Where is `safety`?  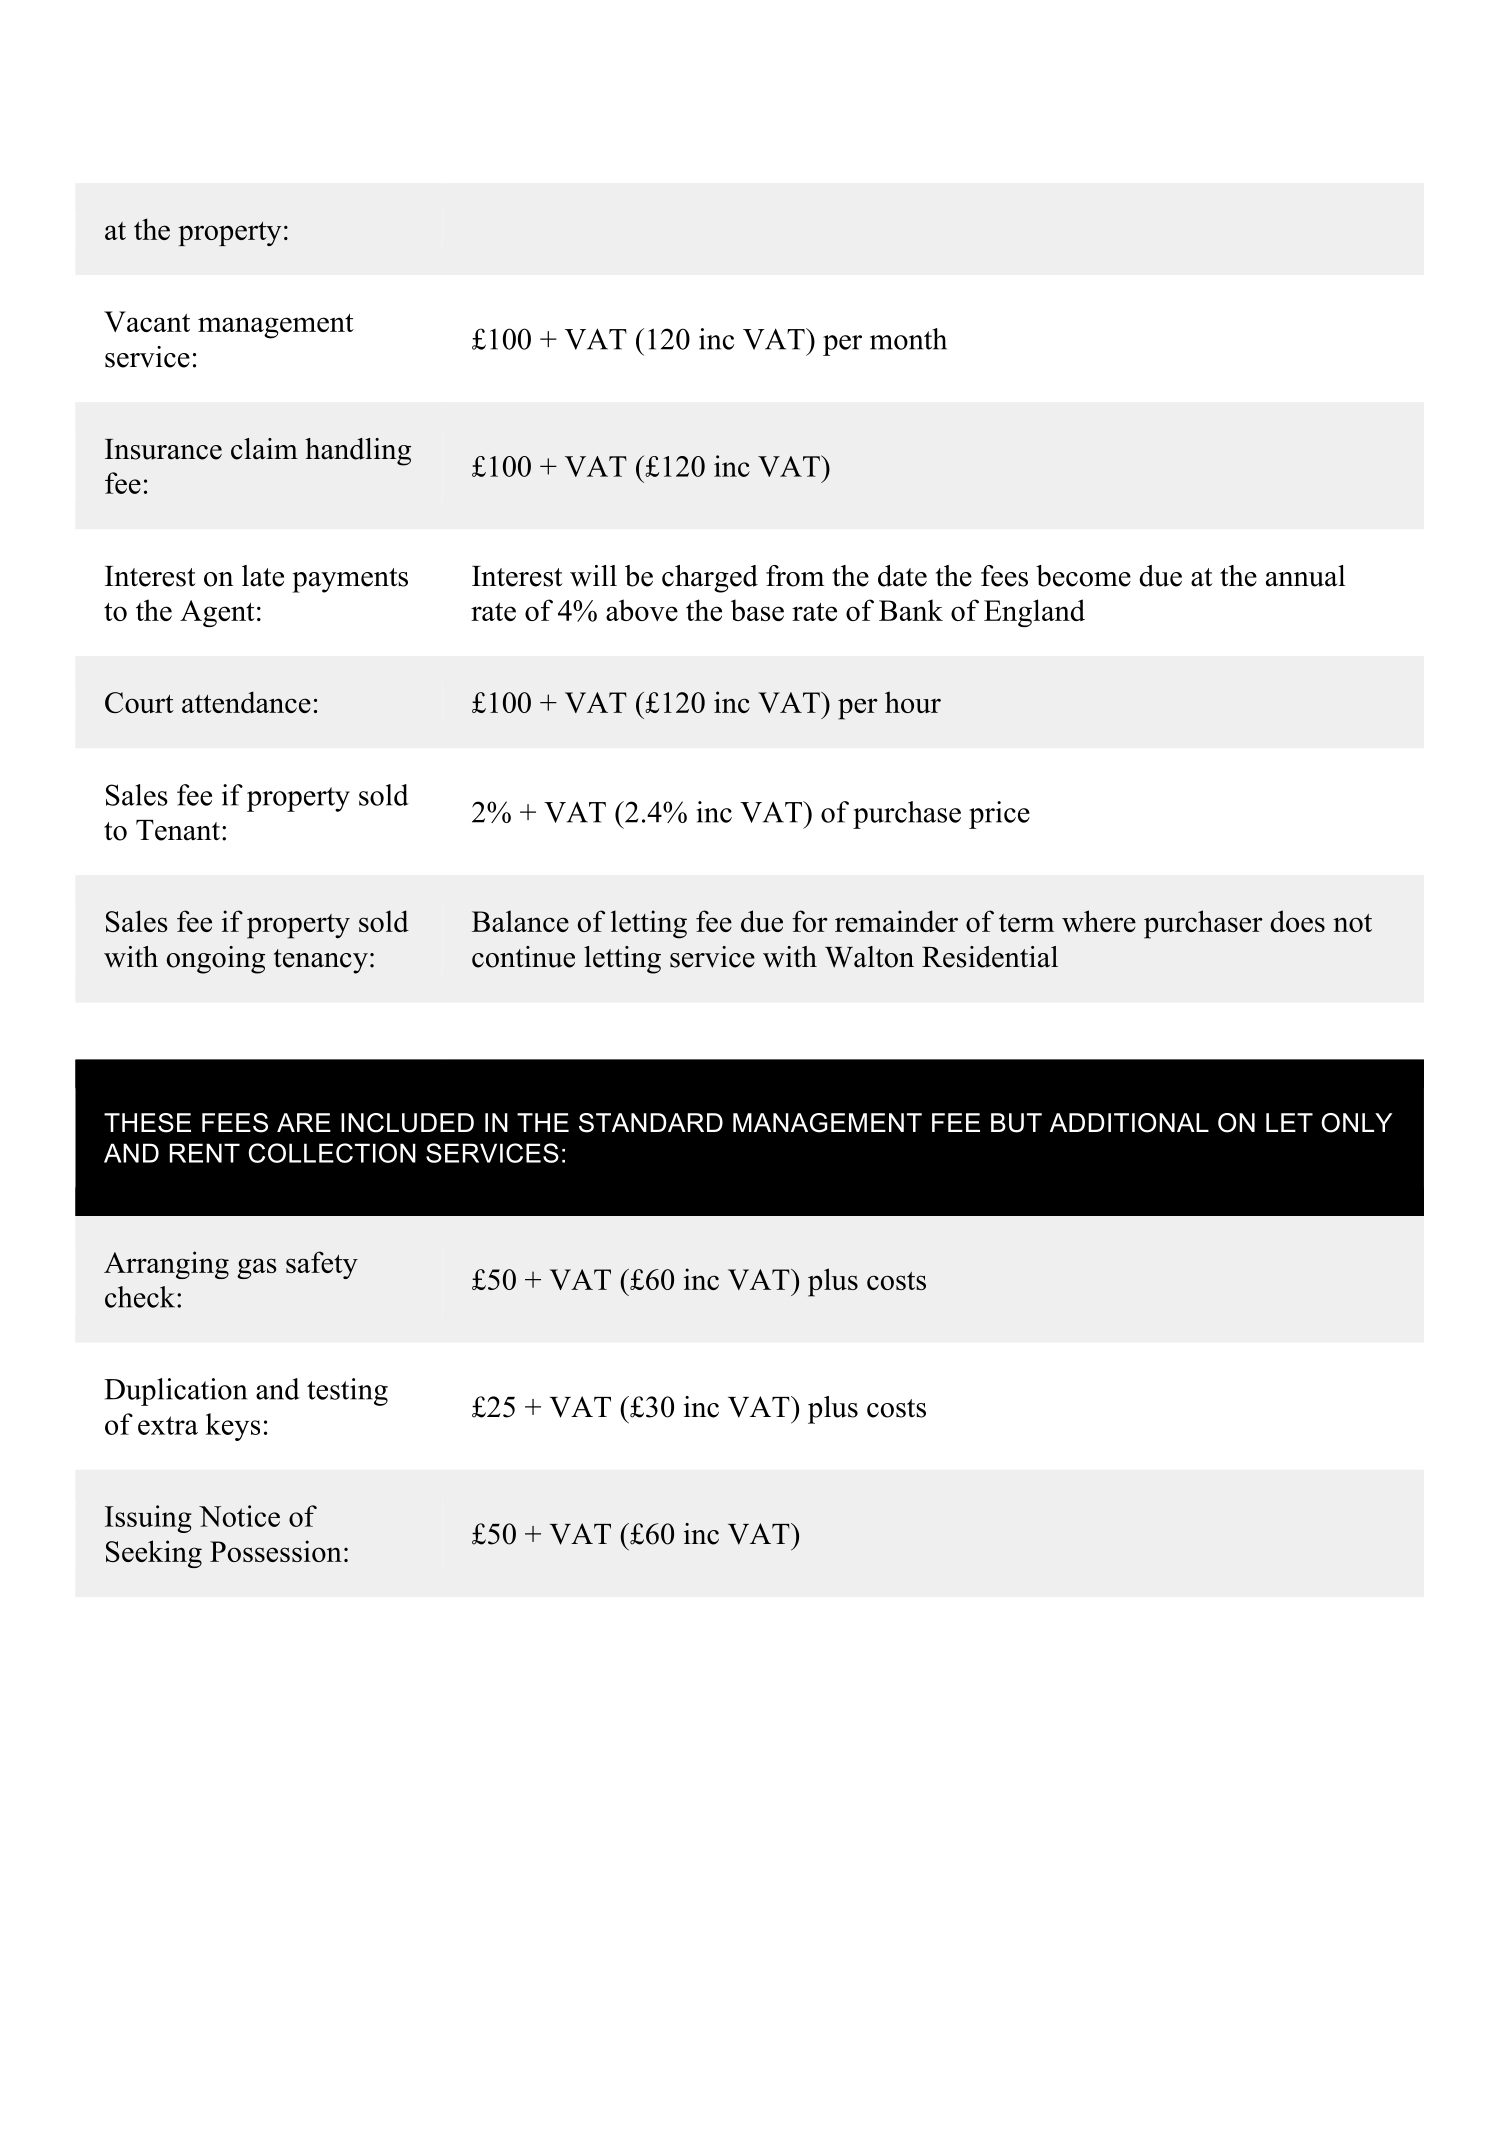 safety is located at coordinates (322, 1265).
